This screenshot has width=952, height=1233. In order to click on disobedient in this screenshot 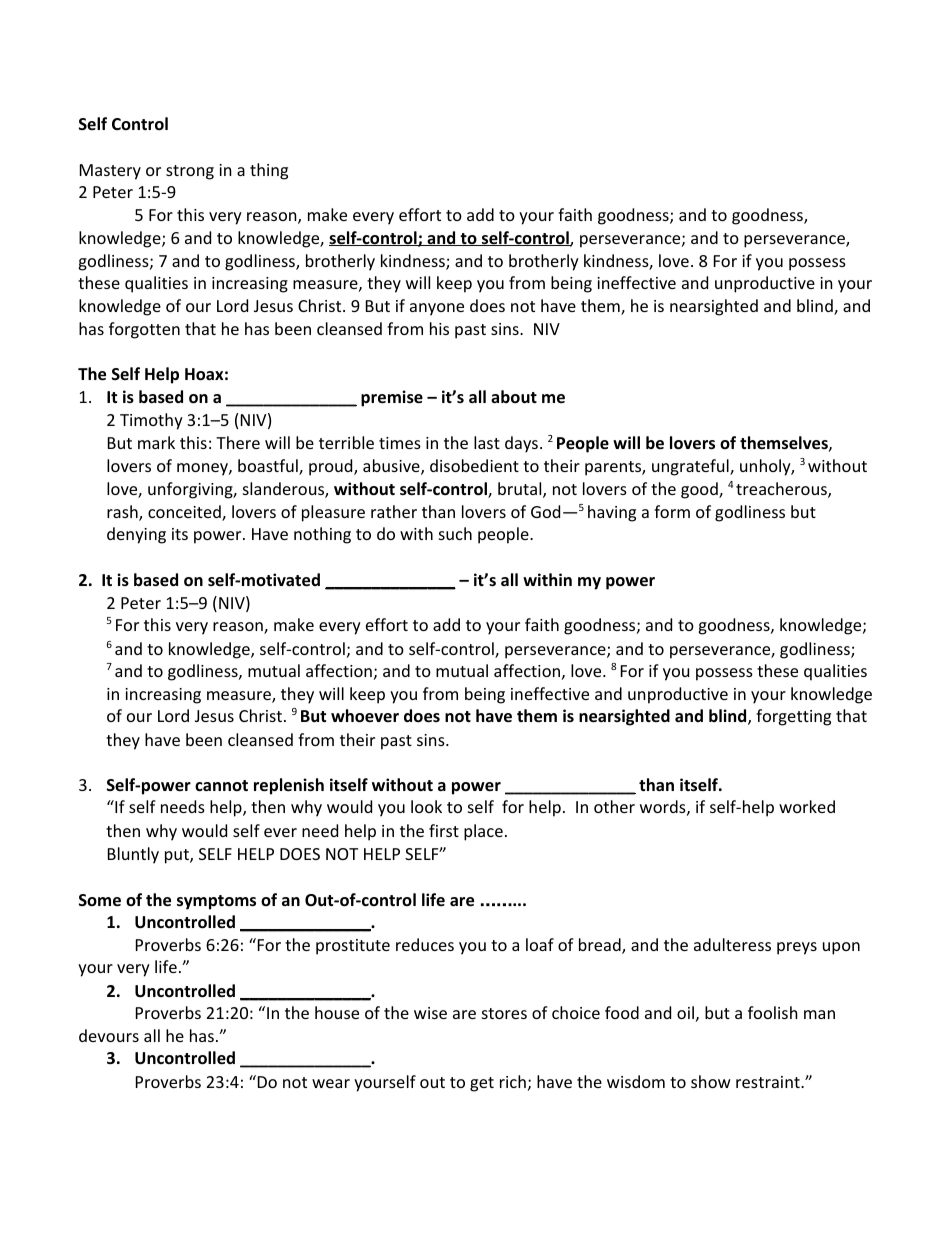, I will do `click(474, 465)`.
